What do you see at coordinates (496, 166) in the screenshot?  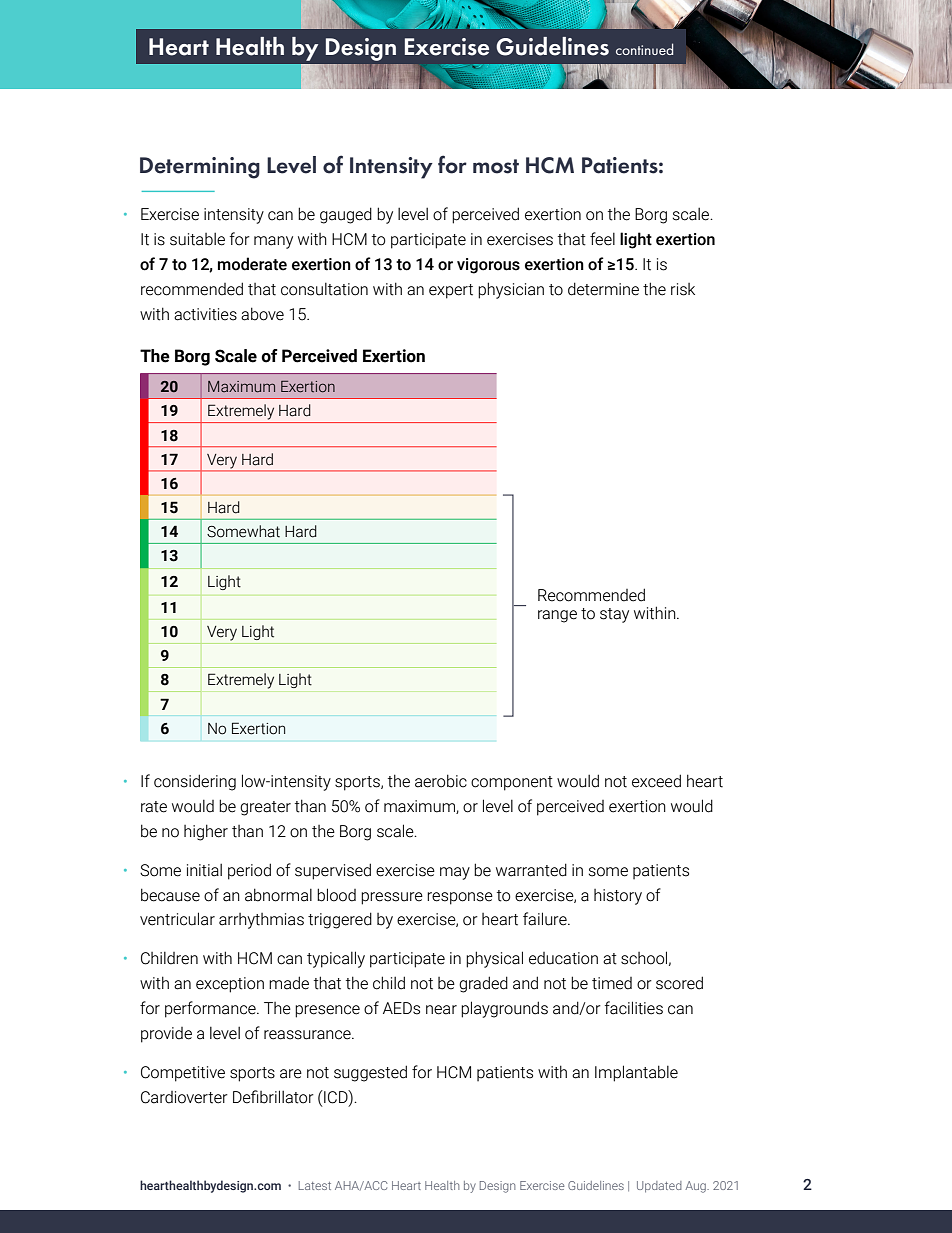 I see `most` at bounding box center [496, 166].
